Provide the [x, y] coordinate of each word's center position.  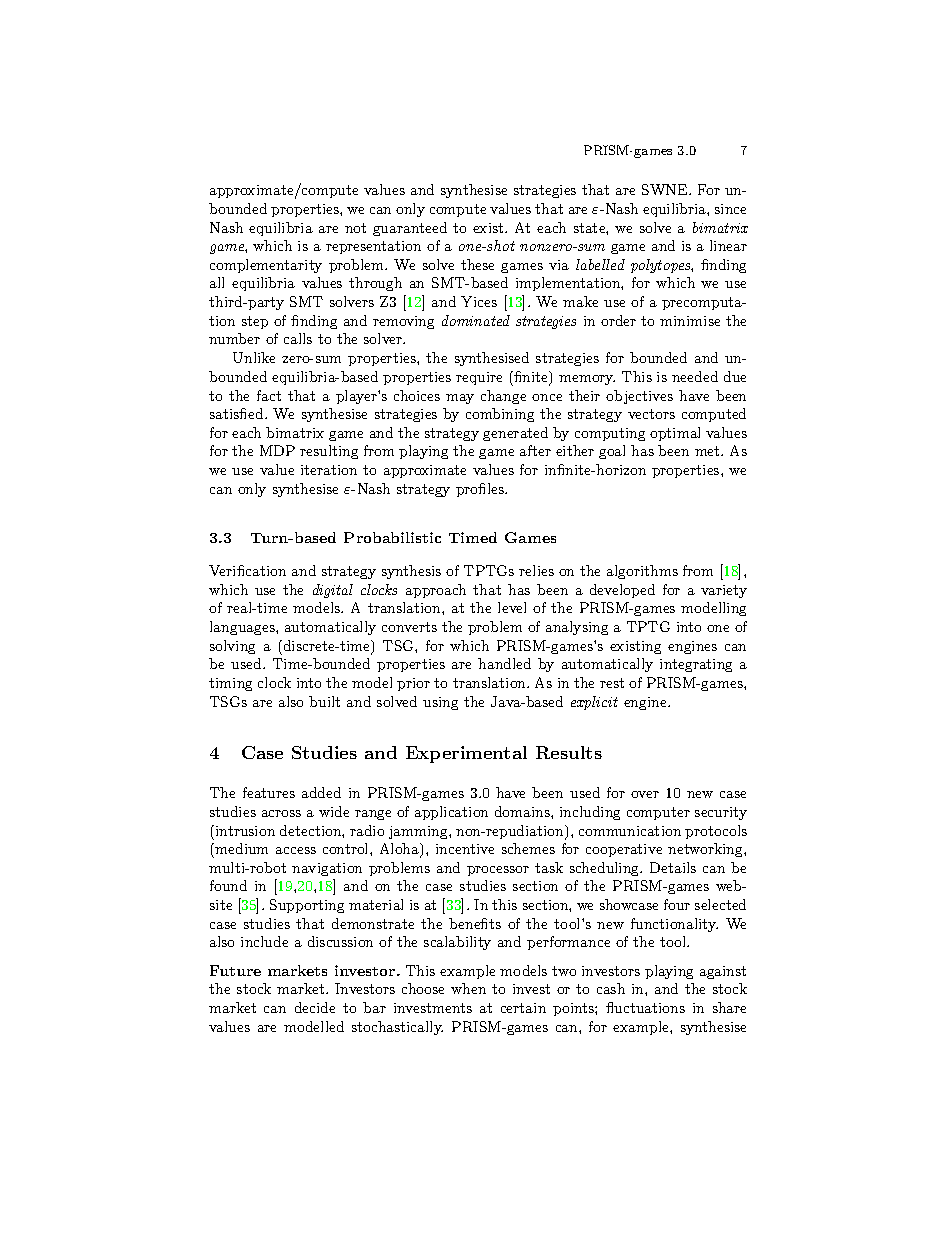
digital [333, 591]
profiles [481, 490]
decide [315, 1007]
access [296, 850]
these [477, 264]
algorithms [642, 572]
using [440, 703]
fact [269, 395]
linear [728, 245]
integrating [696, 665]
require [479, 378]
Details [673, 867]
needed [695, 376]
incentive [465, 849]
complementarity [266, 266]
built [324, 701]
